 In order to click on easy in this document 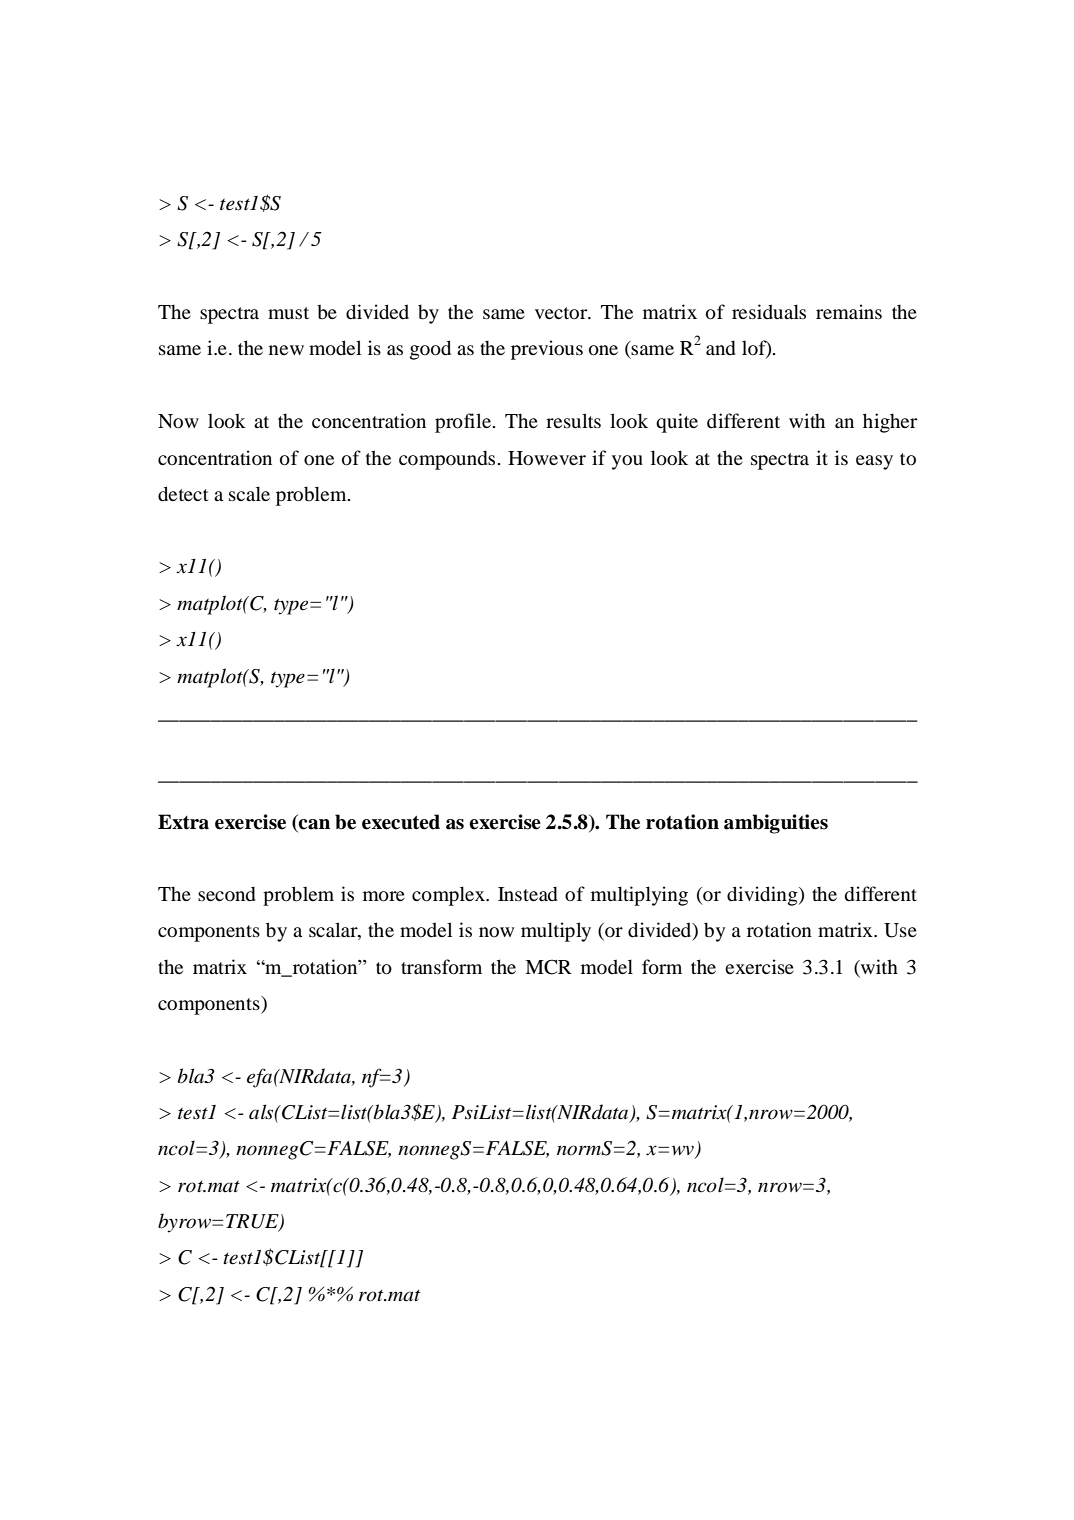, I will do `click(874, 462)`.
